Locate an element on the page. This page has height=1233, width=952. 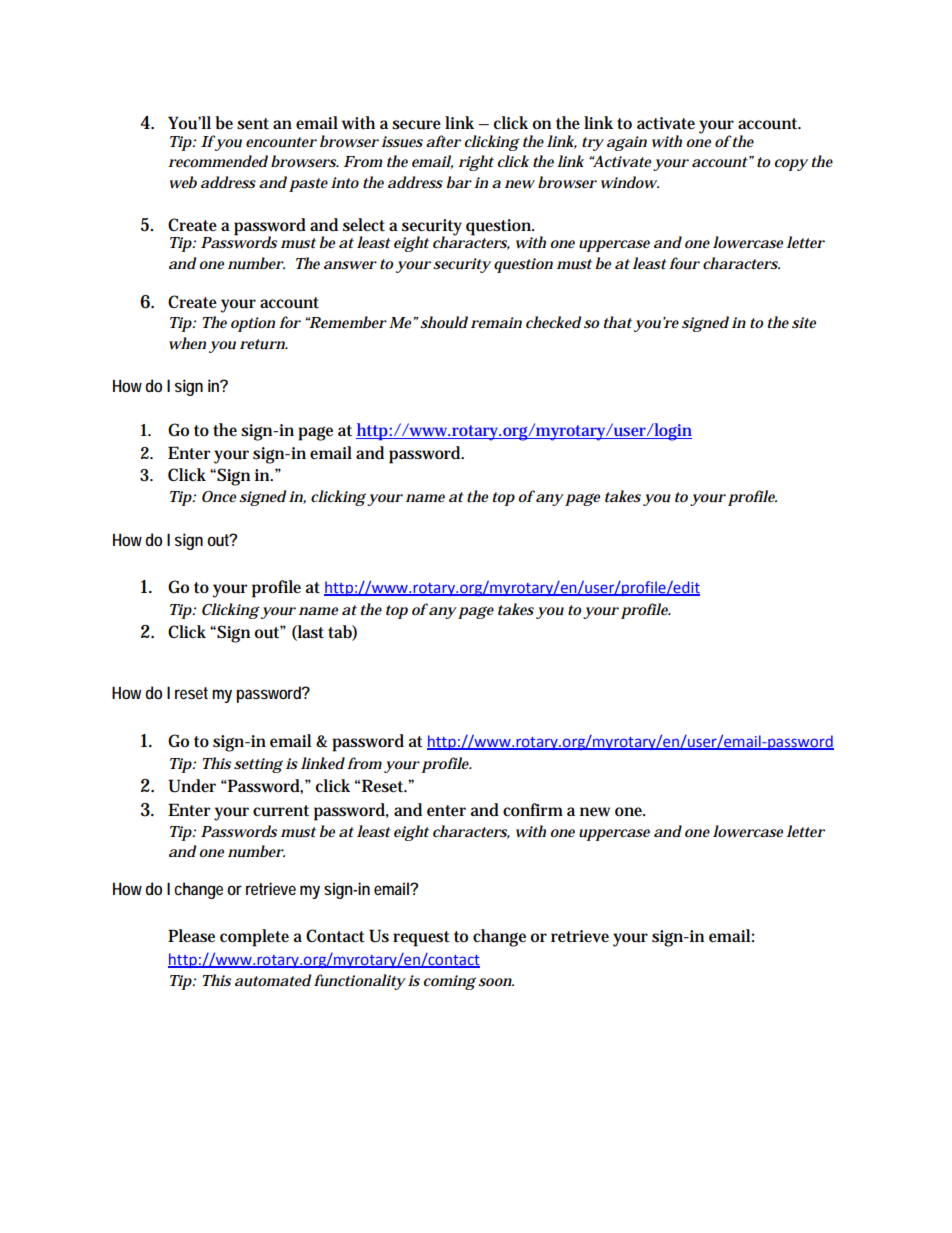
remain is located at coordinates (496, 322).
